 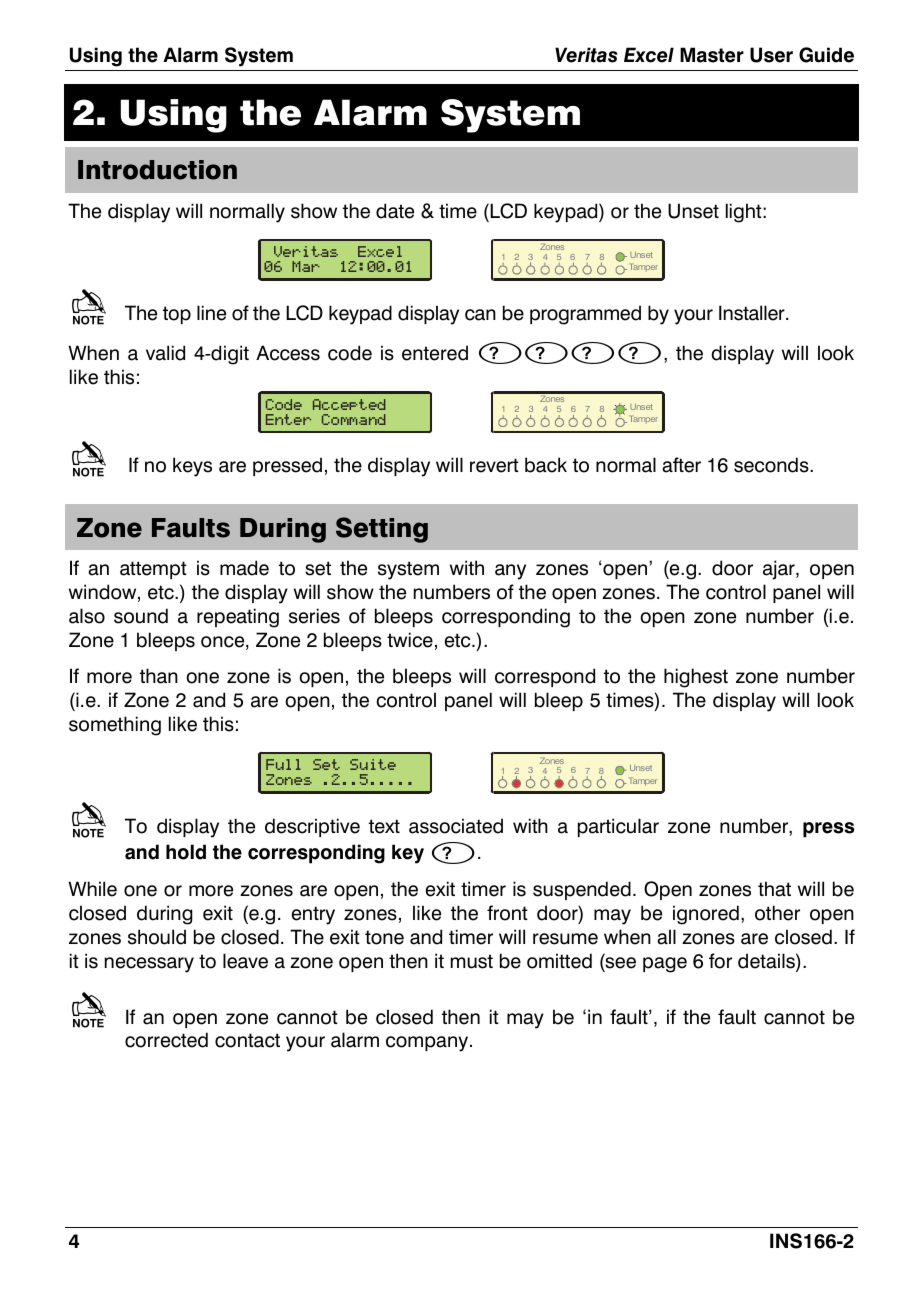 What do you see at coordinates (712, 55) in the page?
I see `Master` at bounding box center [712, 55].
